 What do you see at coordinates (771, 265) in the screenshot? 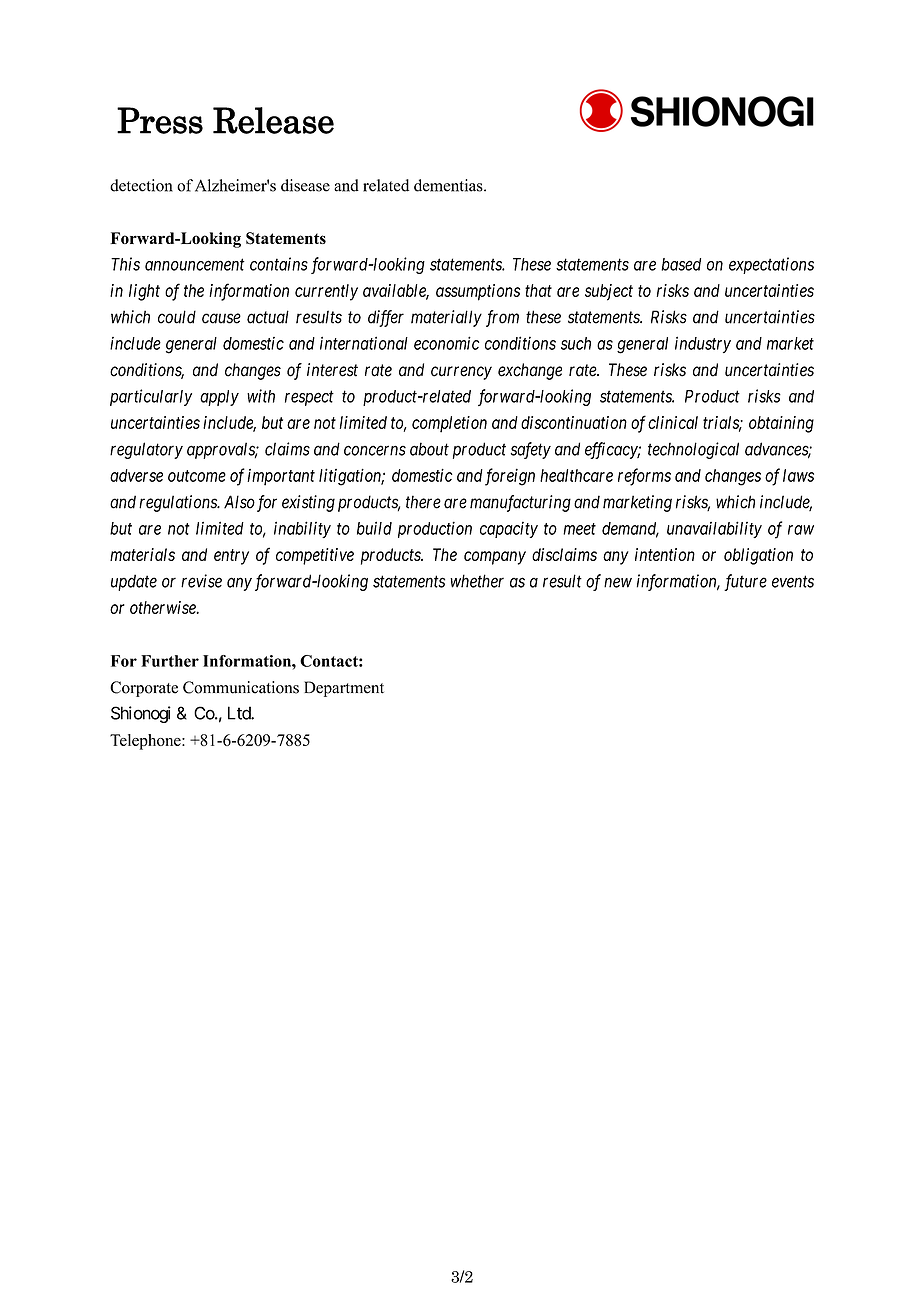
I see `expectations` at bounding box center [771, 265].
